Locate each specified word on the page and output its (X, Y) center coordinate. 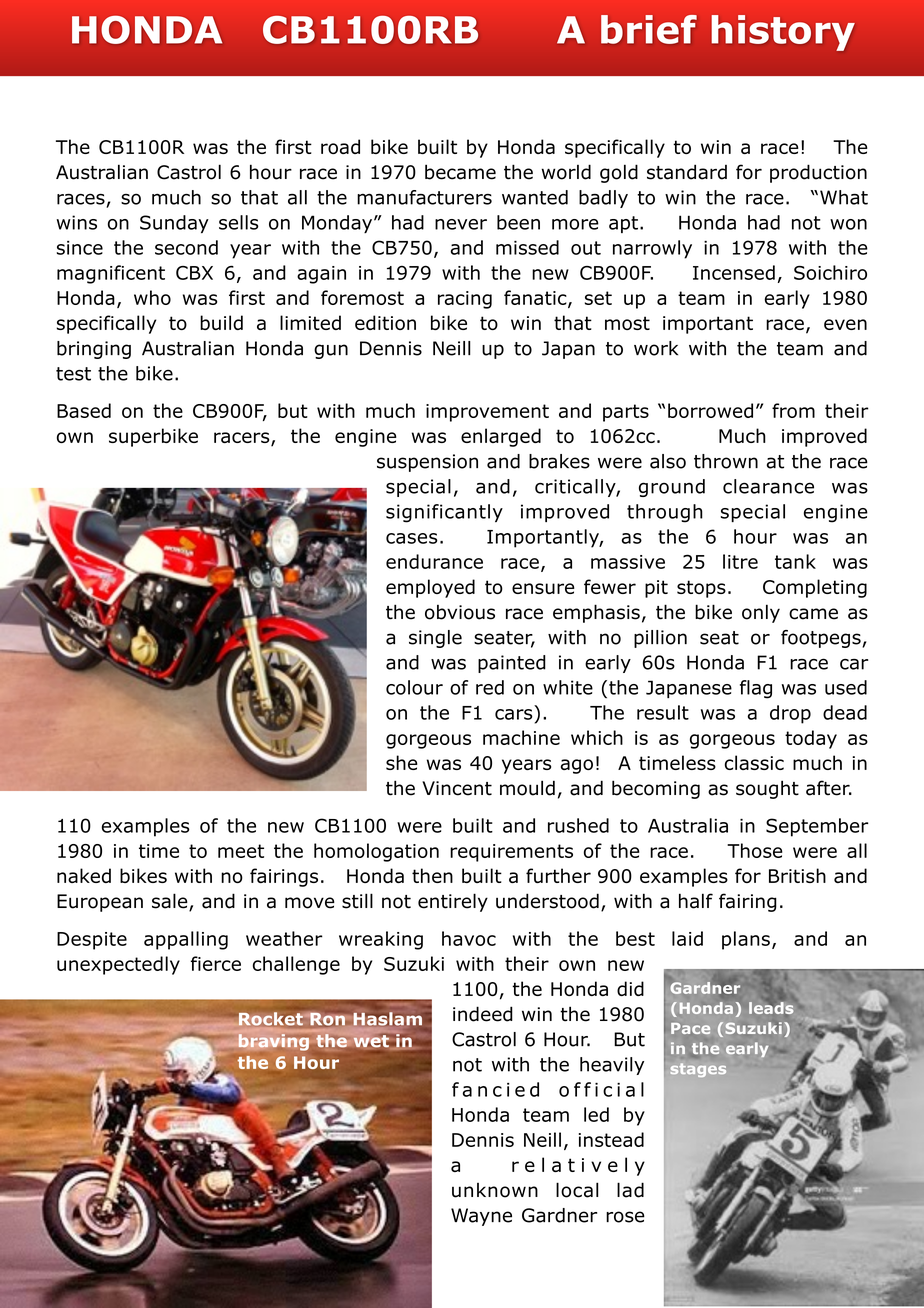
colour (414, 687)
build (221, 322)
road (340, 146)
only (761, 613)
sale (171, 902)
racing (465, 300)
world (566, 172)
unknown (495, 1190)
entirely (453, 902)
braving (274, 1042)
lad (630, 1190)
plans (746, 940)
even (845, 324)
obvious (460, 612)
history (783, 33)
